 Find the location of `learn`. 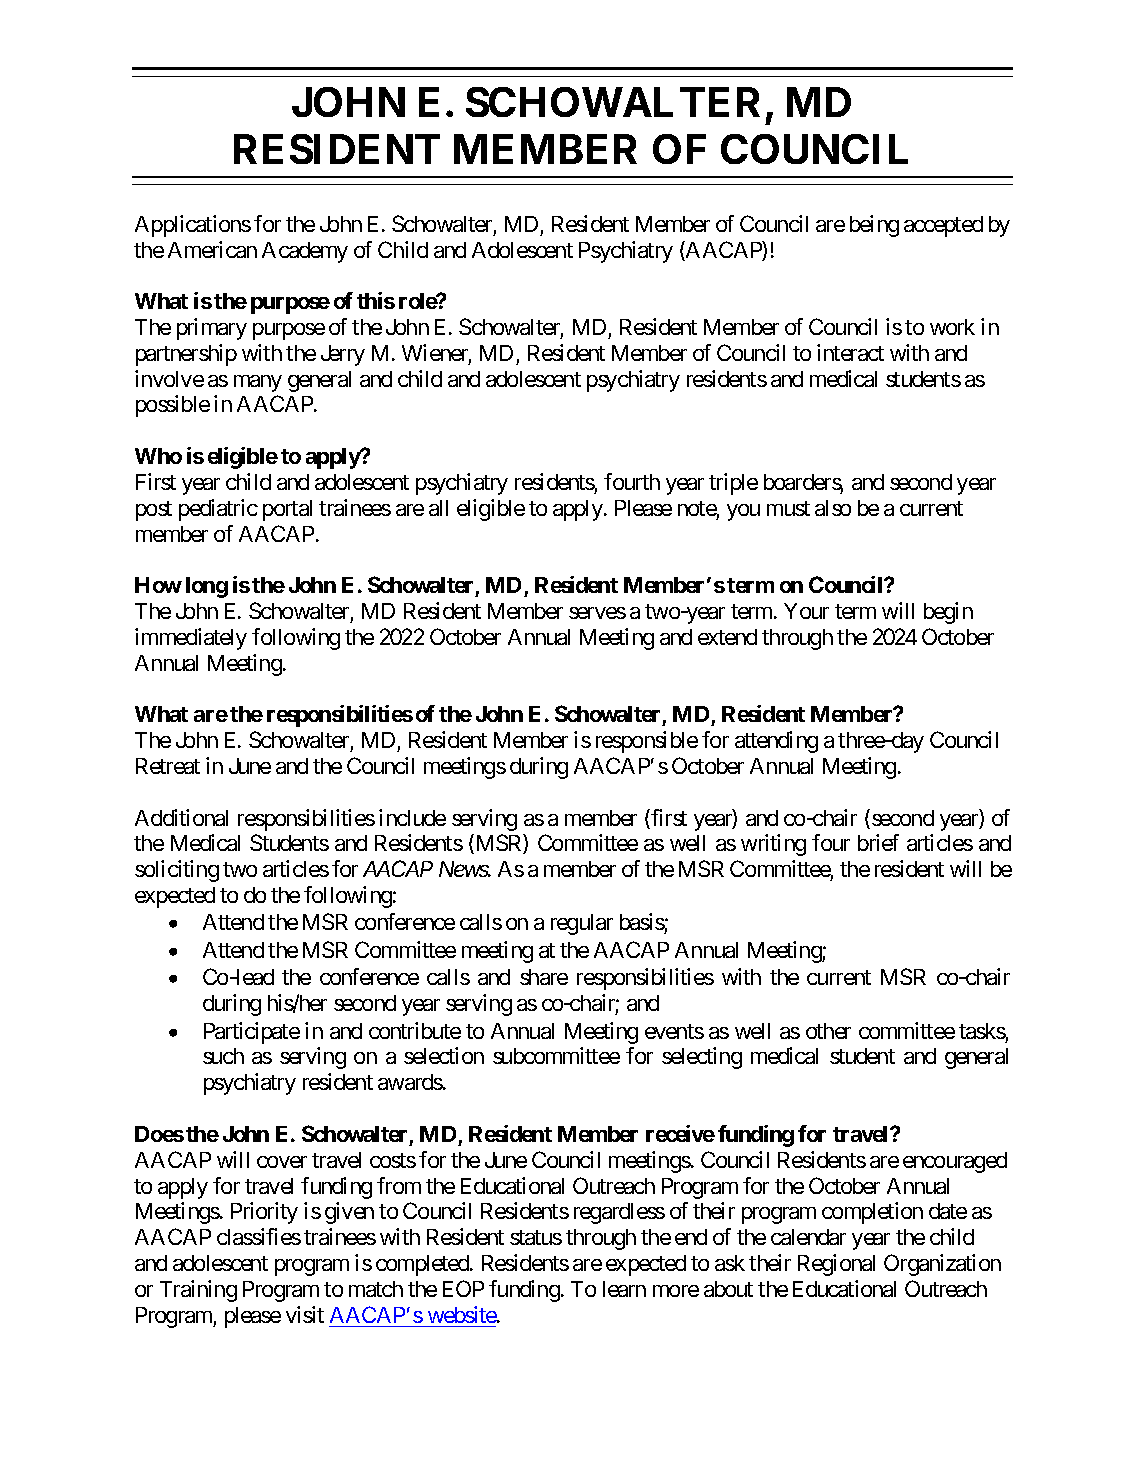

learn is located at coordinates (624, 1289).
